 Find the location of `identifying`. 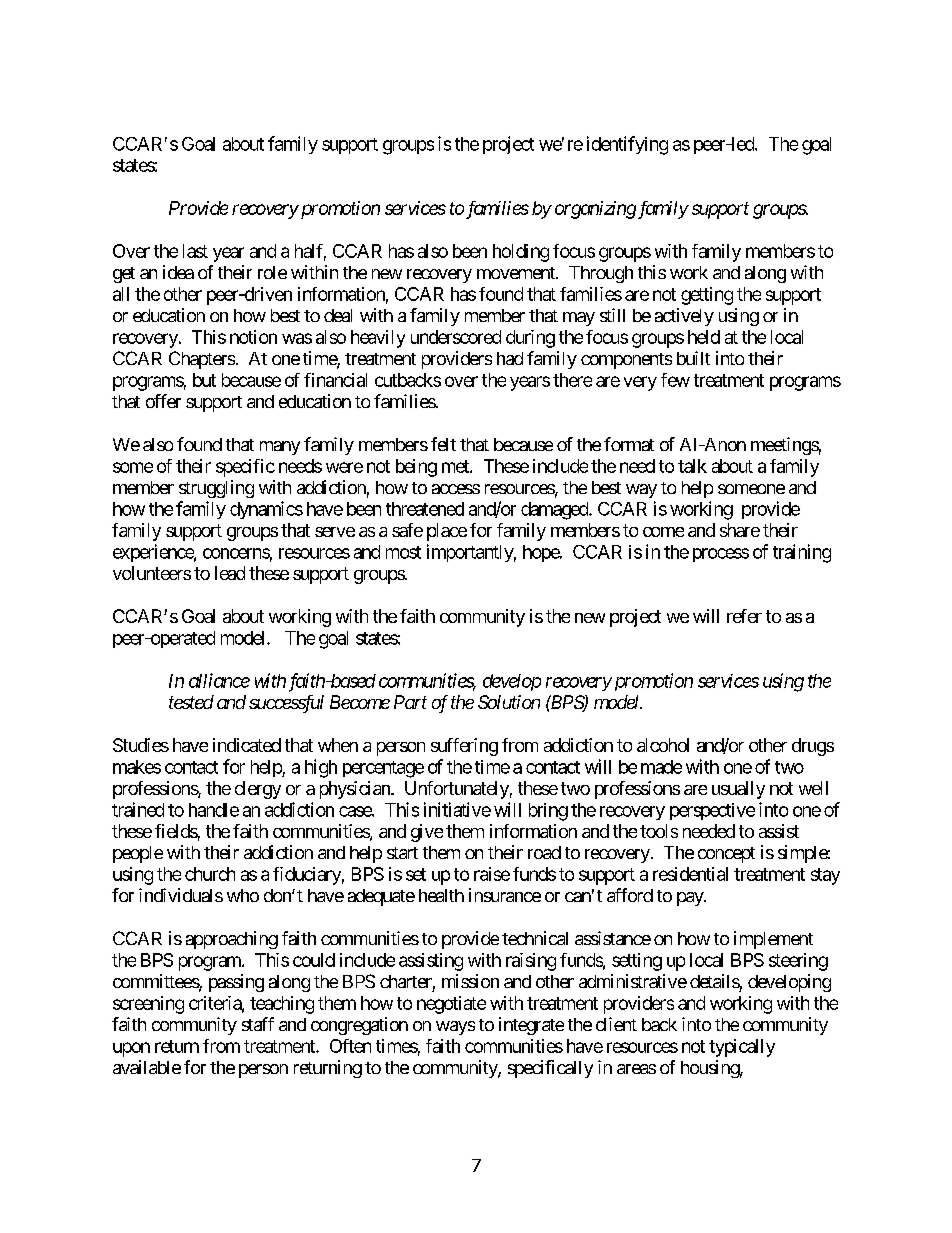

identifying is located at coordinates (627, 145).
